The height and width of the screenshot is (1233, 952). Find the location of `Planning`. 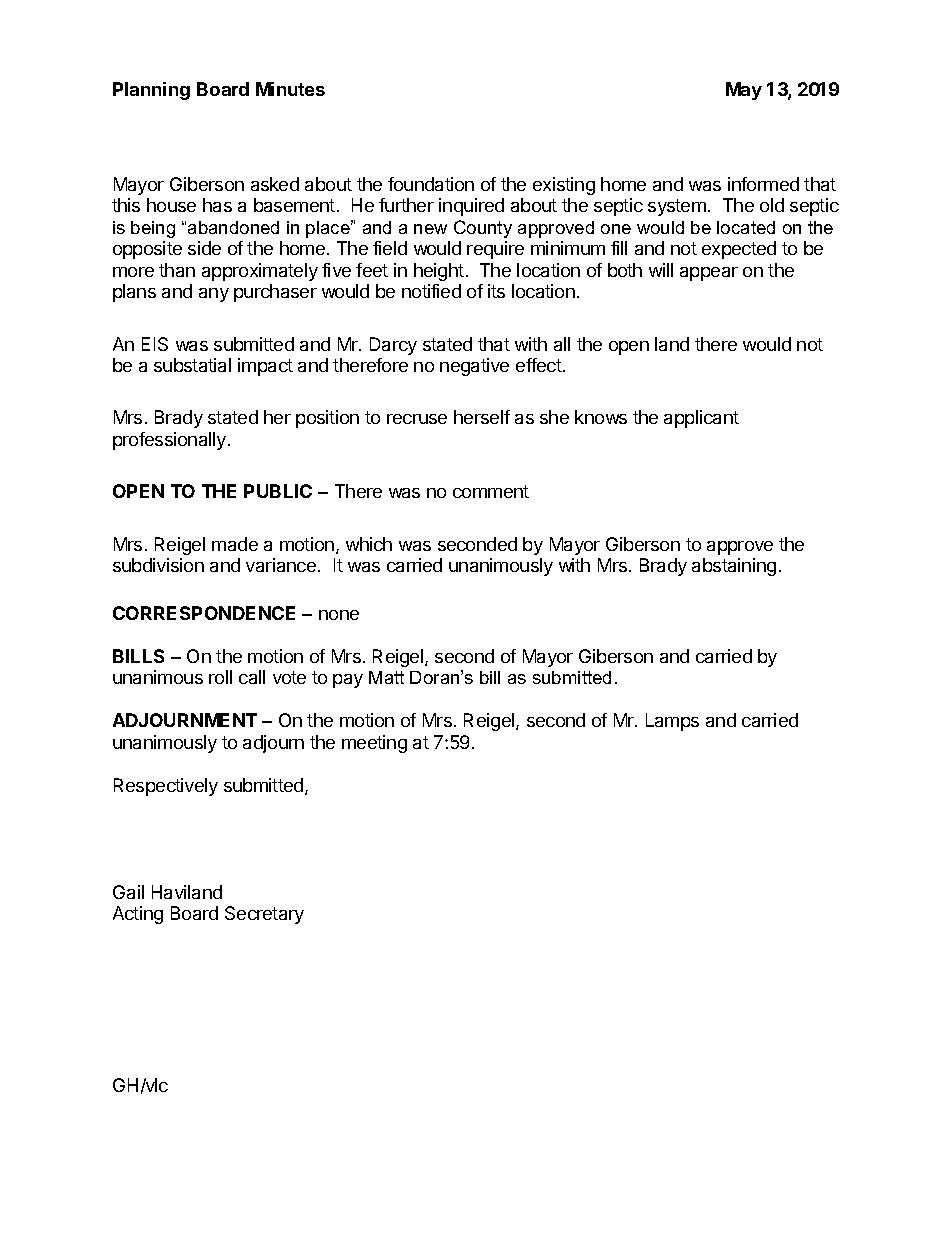

Planning is located at coordinates (151, 91).
